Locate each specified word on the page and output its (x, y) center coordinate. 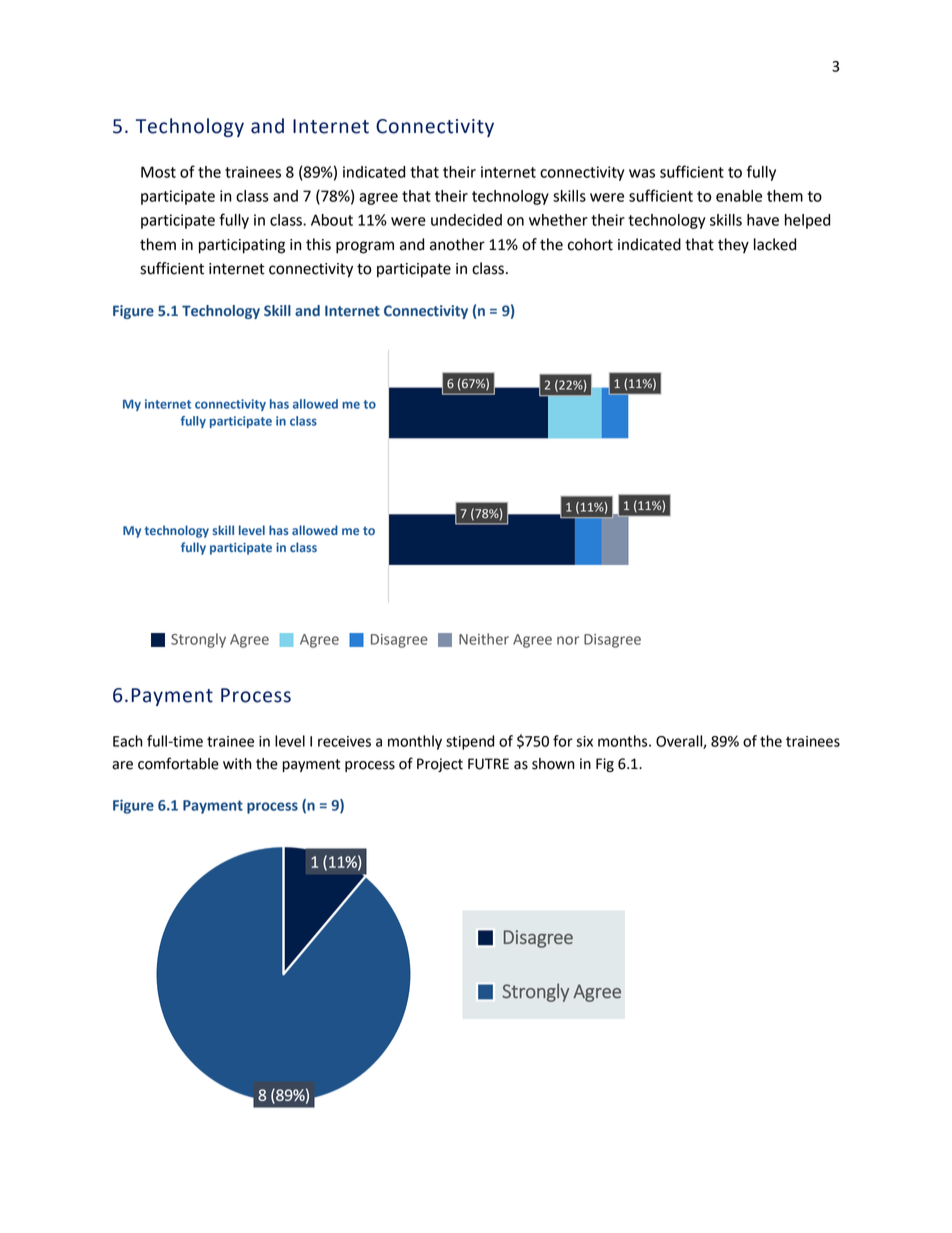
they (733, 246)
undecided (466, 220)
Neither (484, 639)
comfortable (178, 763)
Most (158, 172)
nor (568, 640)
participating (242, 246)
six (584, 741)
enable (739, 196)
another (457, 244)
